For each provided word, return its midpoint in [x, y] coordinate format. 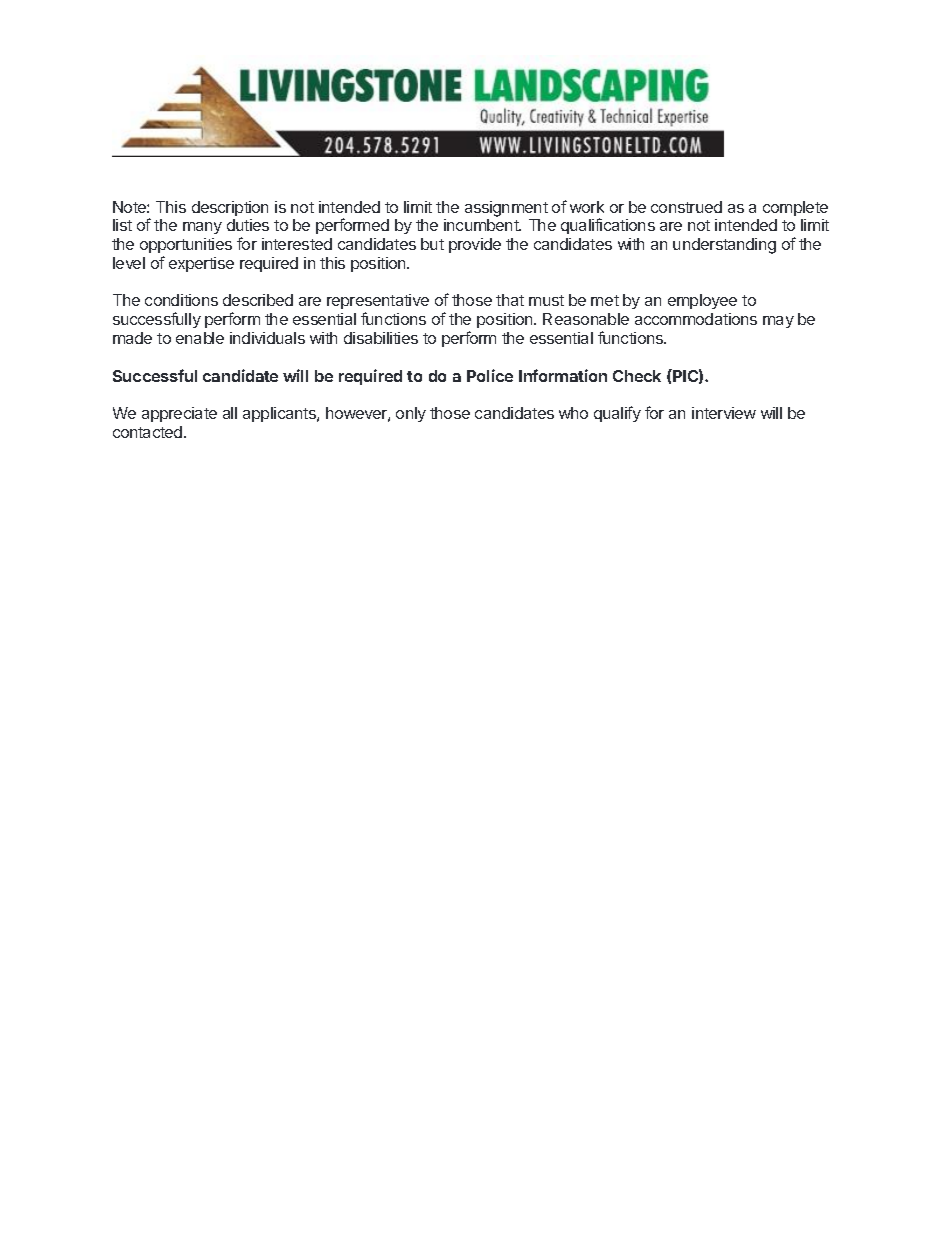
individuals [267, 338]
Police [490, 375]
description [230, 208]
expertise [201, 264]
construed [686, 207]
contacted [149, 432]
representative [378, 303]
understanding [724, 246]
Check [637, 376]
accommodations [696, 319]
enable [200, 338]
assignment [506, 209]
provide [475, 245]
